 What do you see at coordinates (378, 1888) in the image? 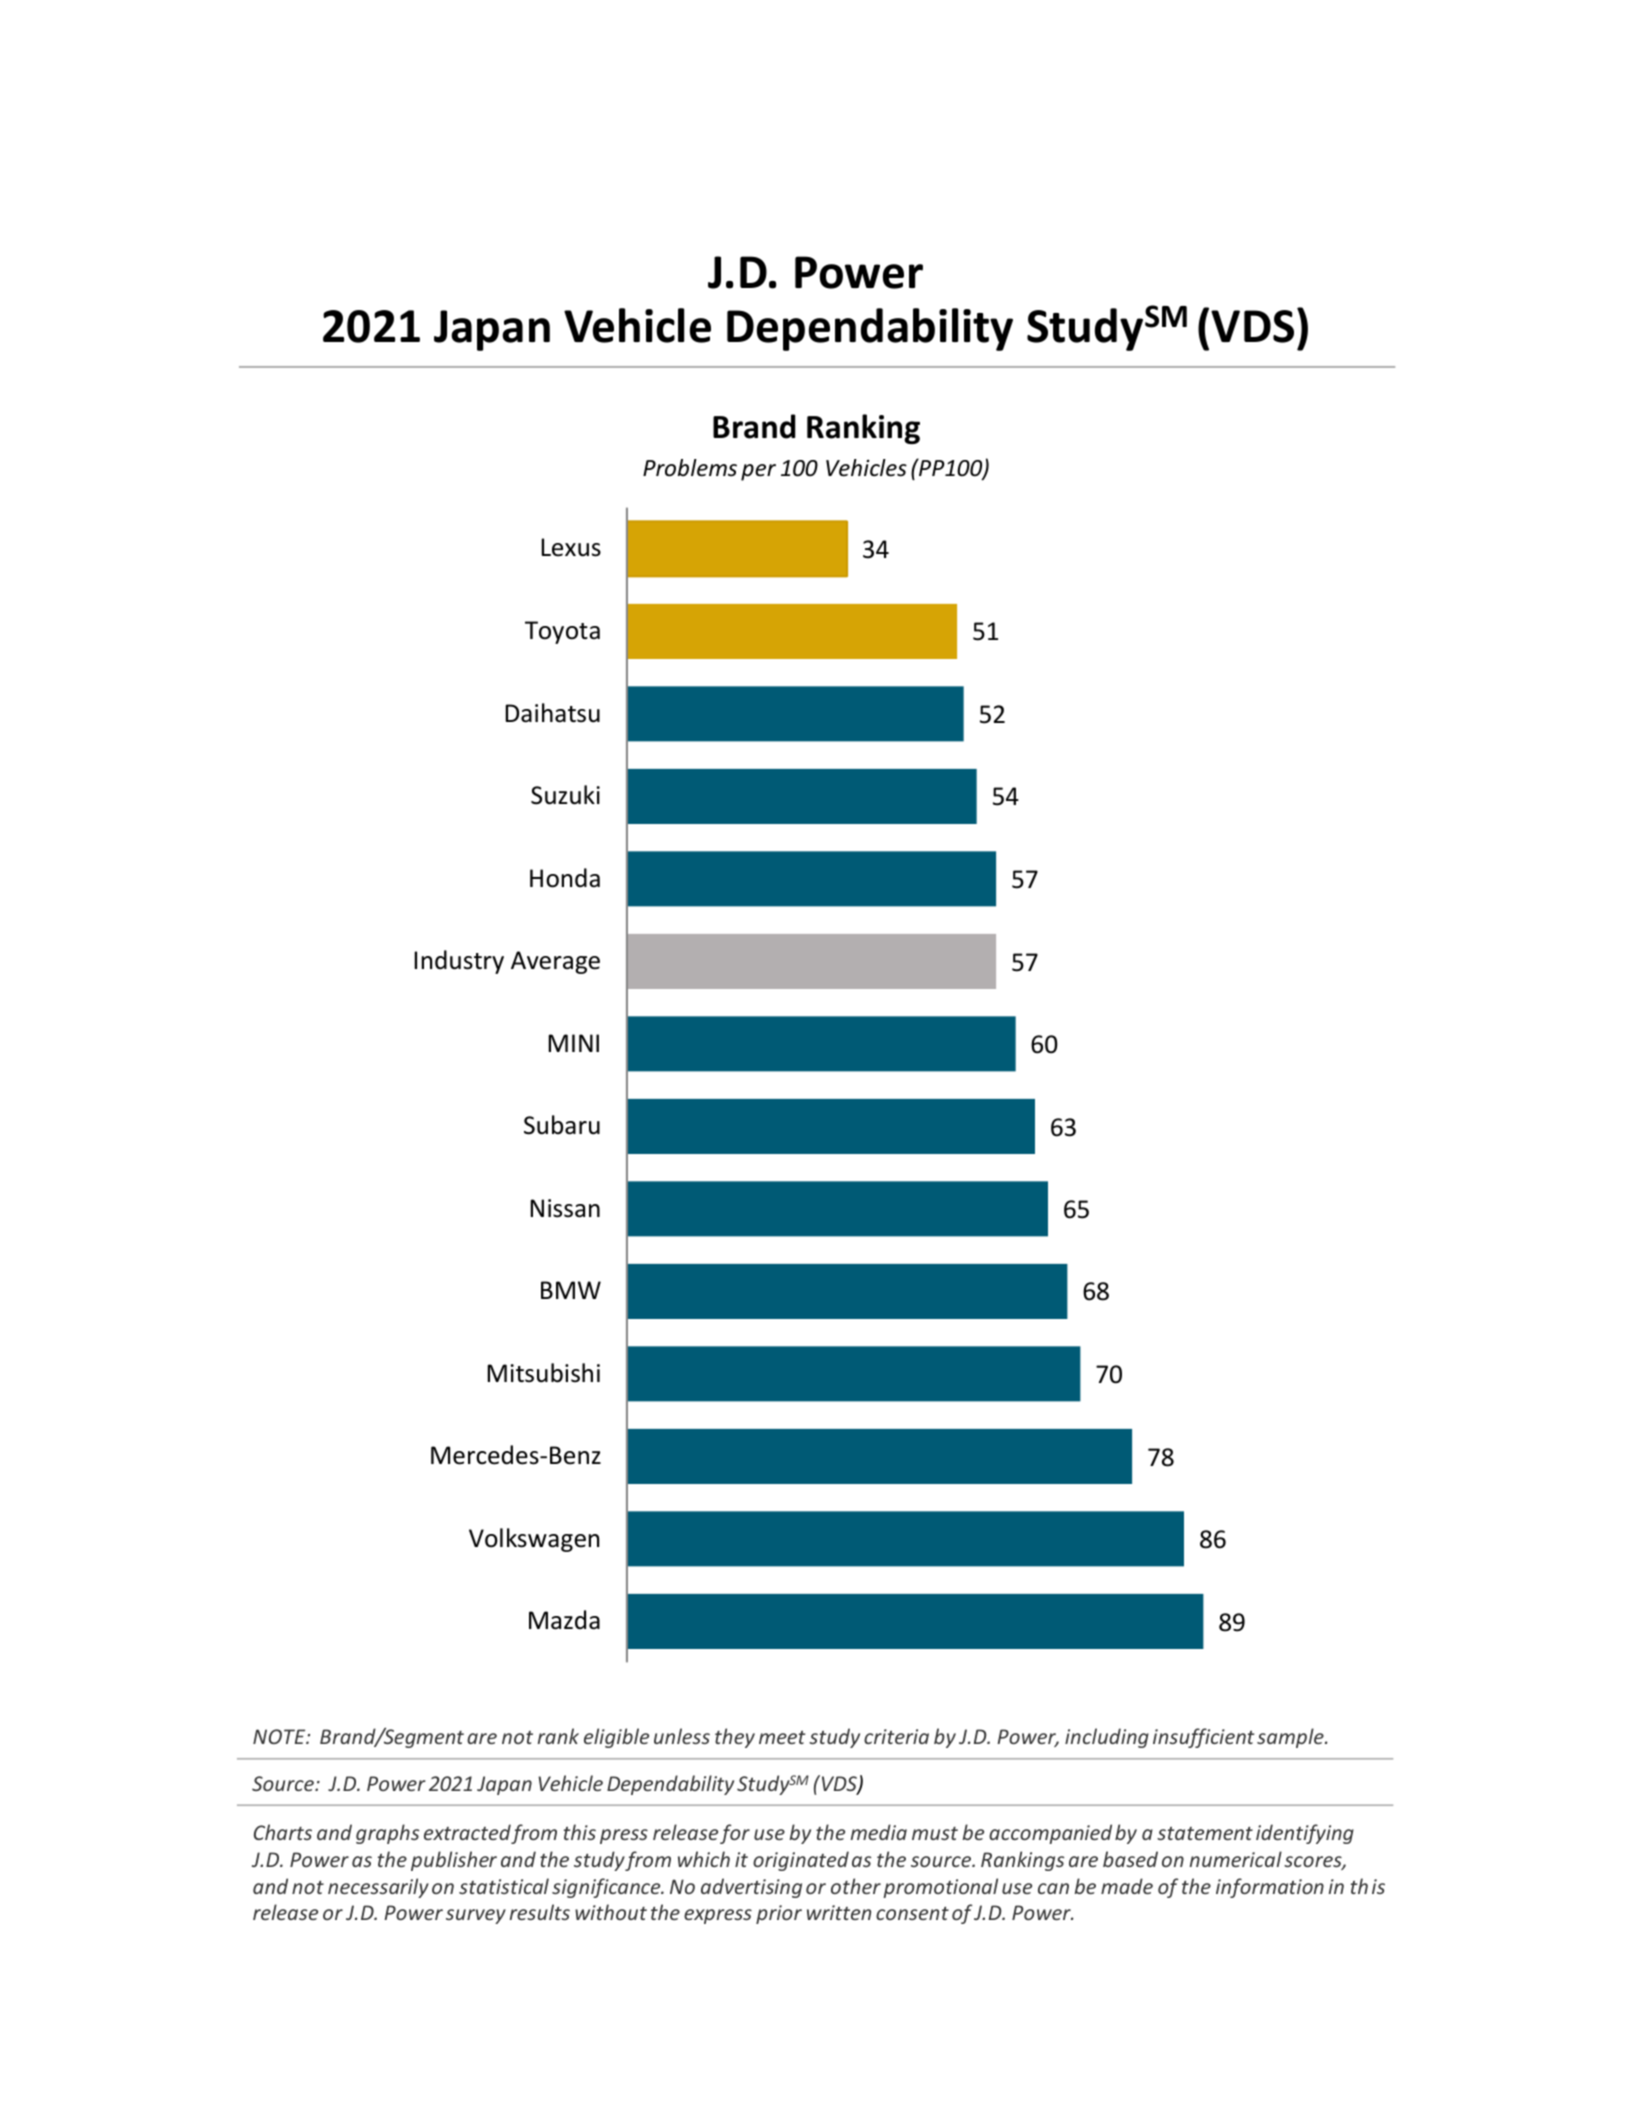
I see `necessarily` at bounding box center [378, 1888].
